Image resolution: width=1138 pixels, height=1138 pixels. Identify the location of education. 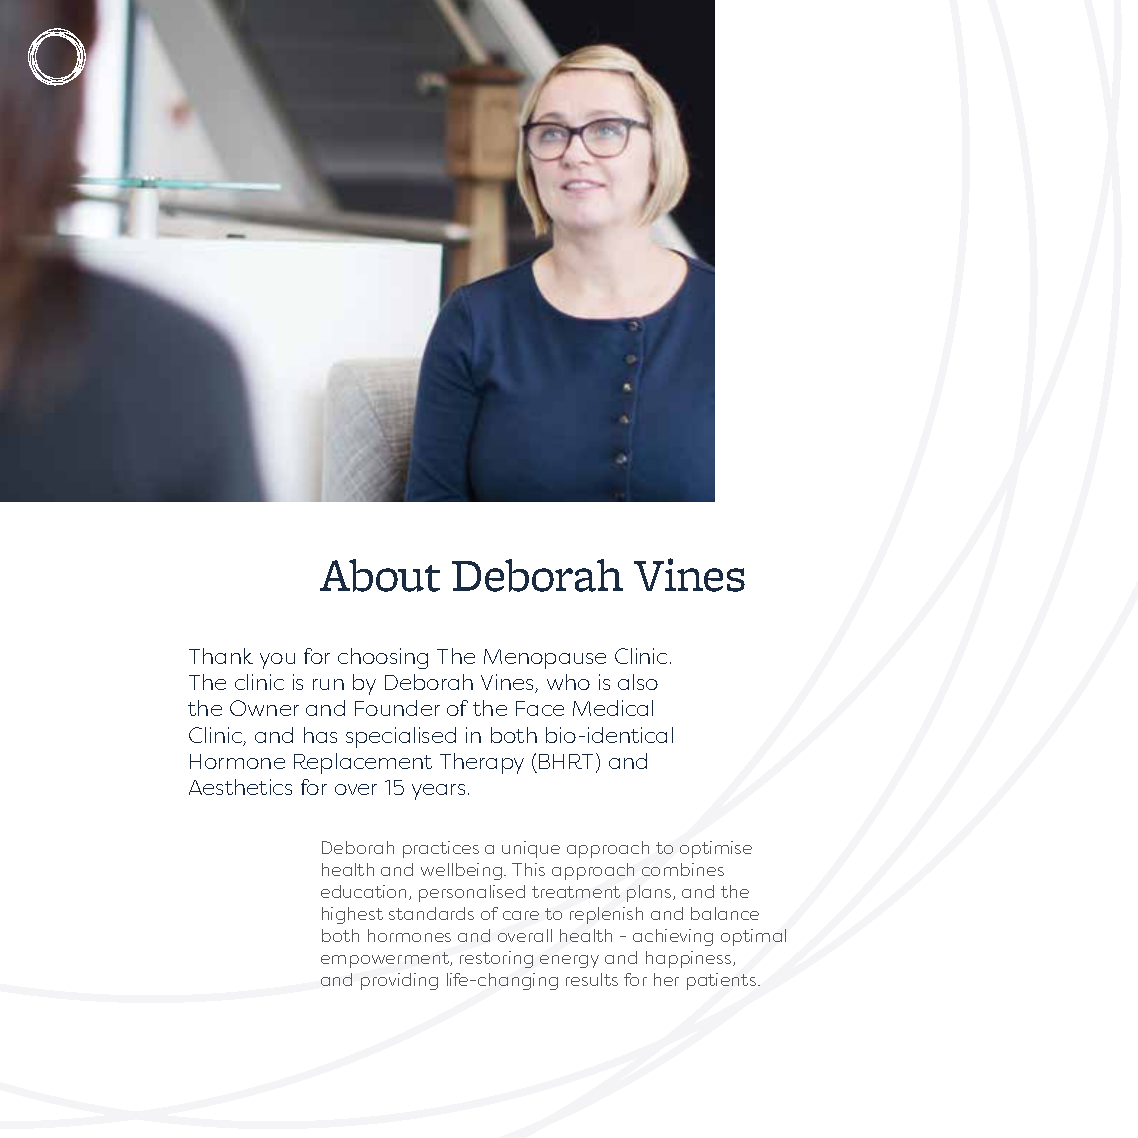
(363, 891).
